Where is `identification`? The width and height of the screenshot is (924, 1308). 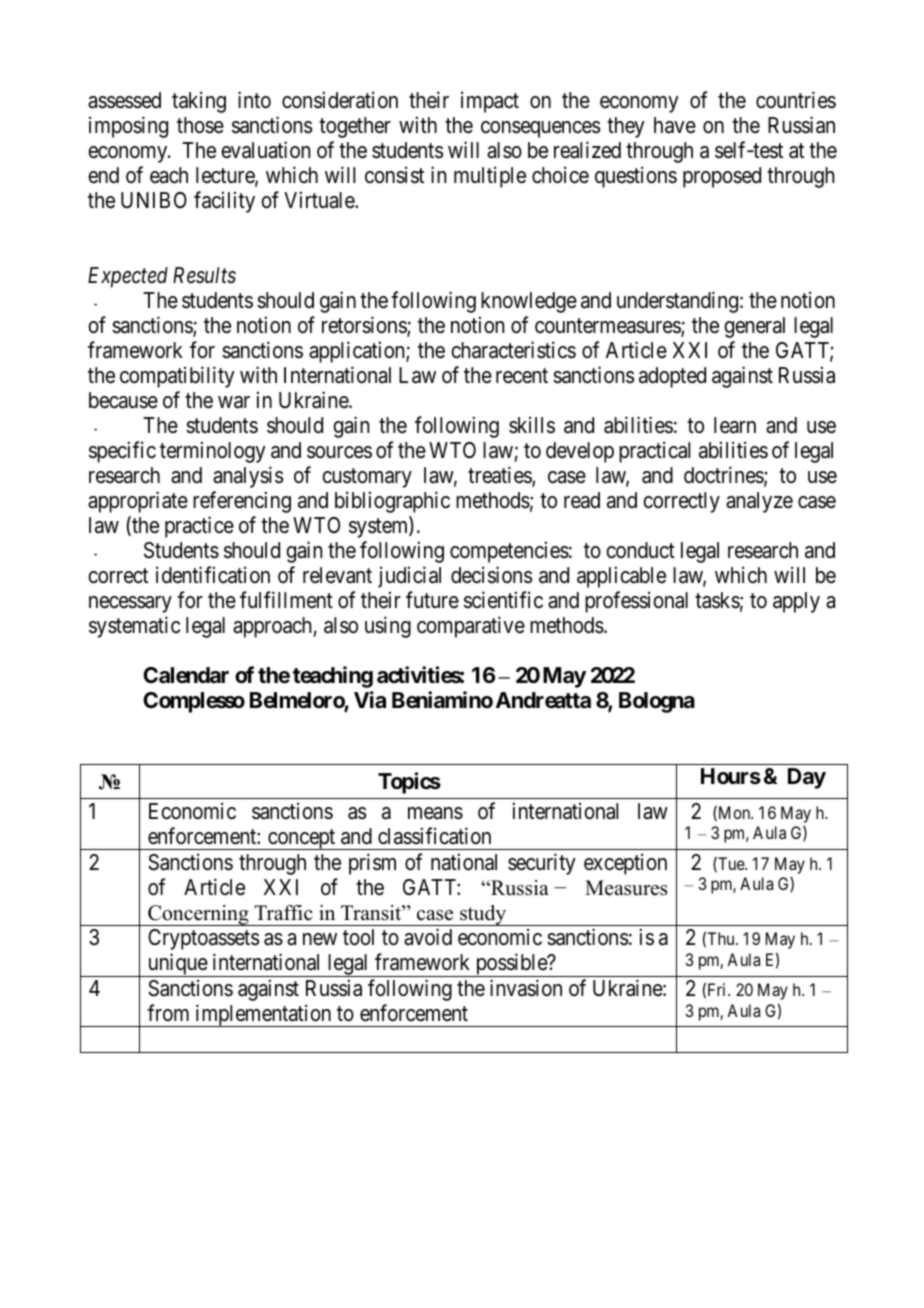 identification is located at coordinates (213, 575).
